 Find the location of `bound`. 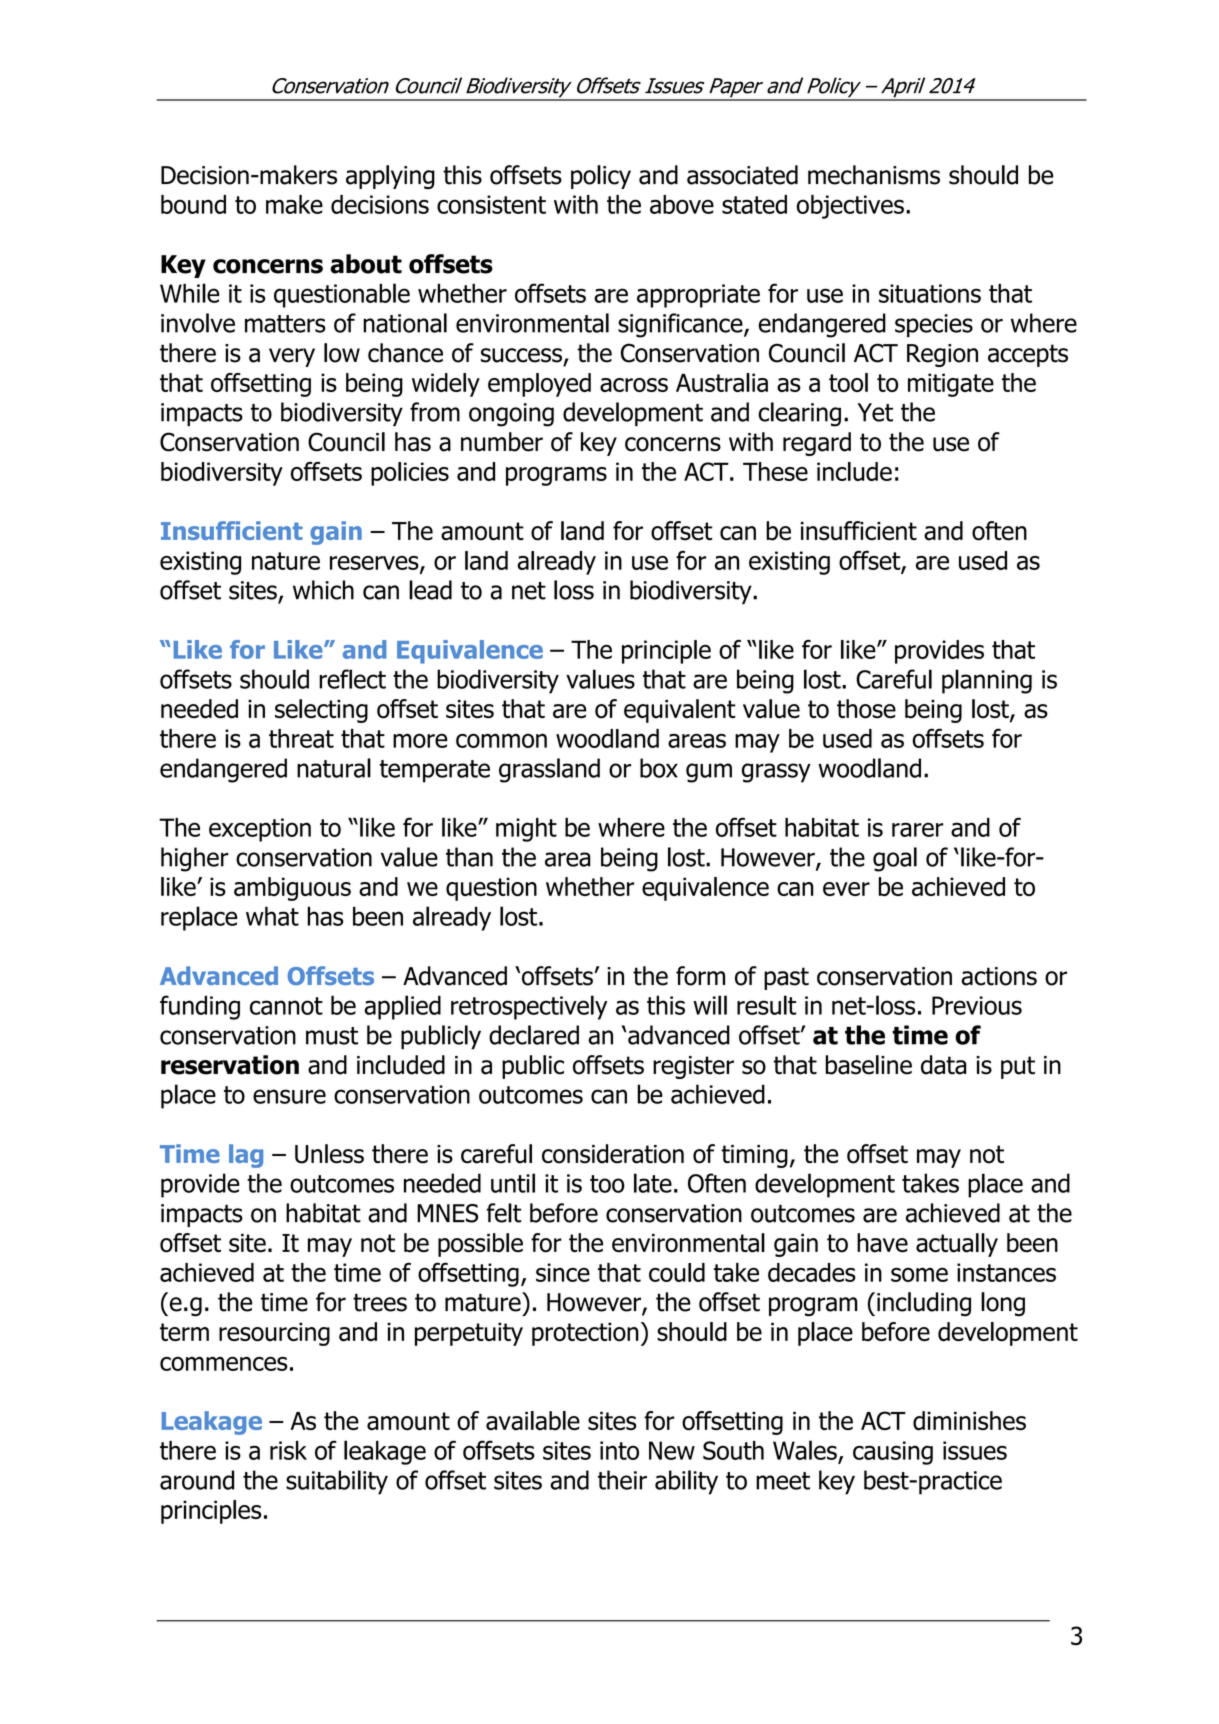

bound is located at coordinates (193, 204).
